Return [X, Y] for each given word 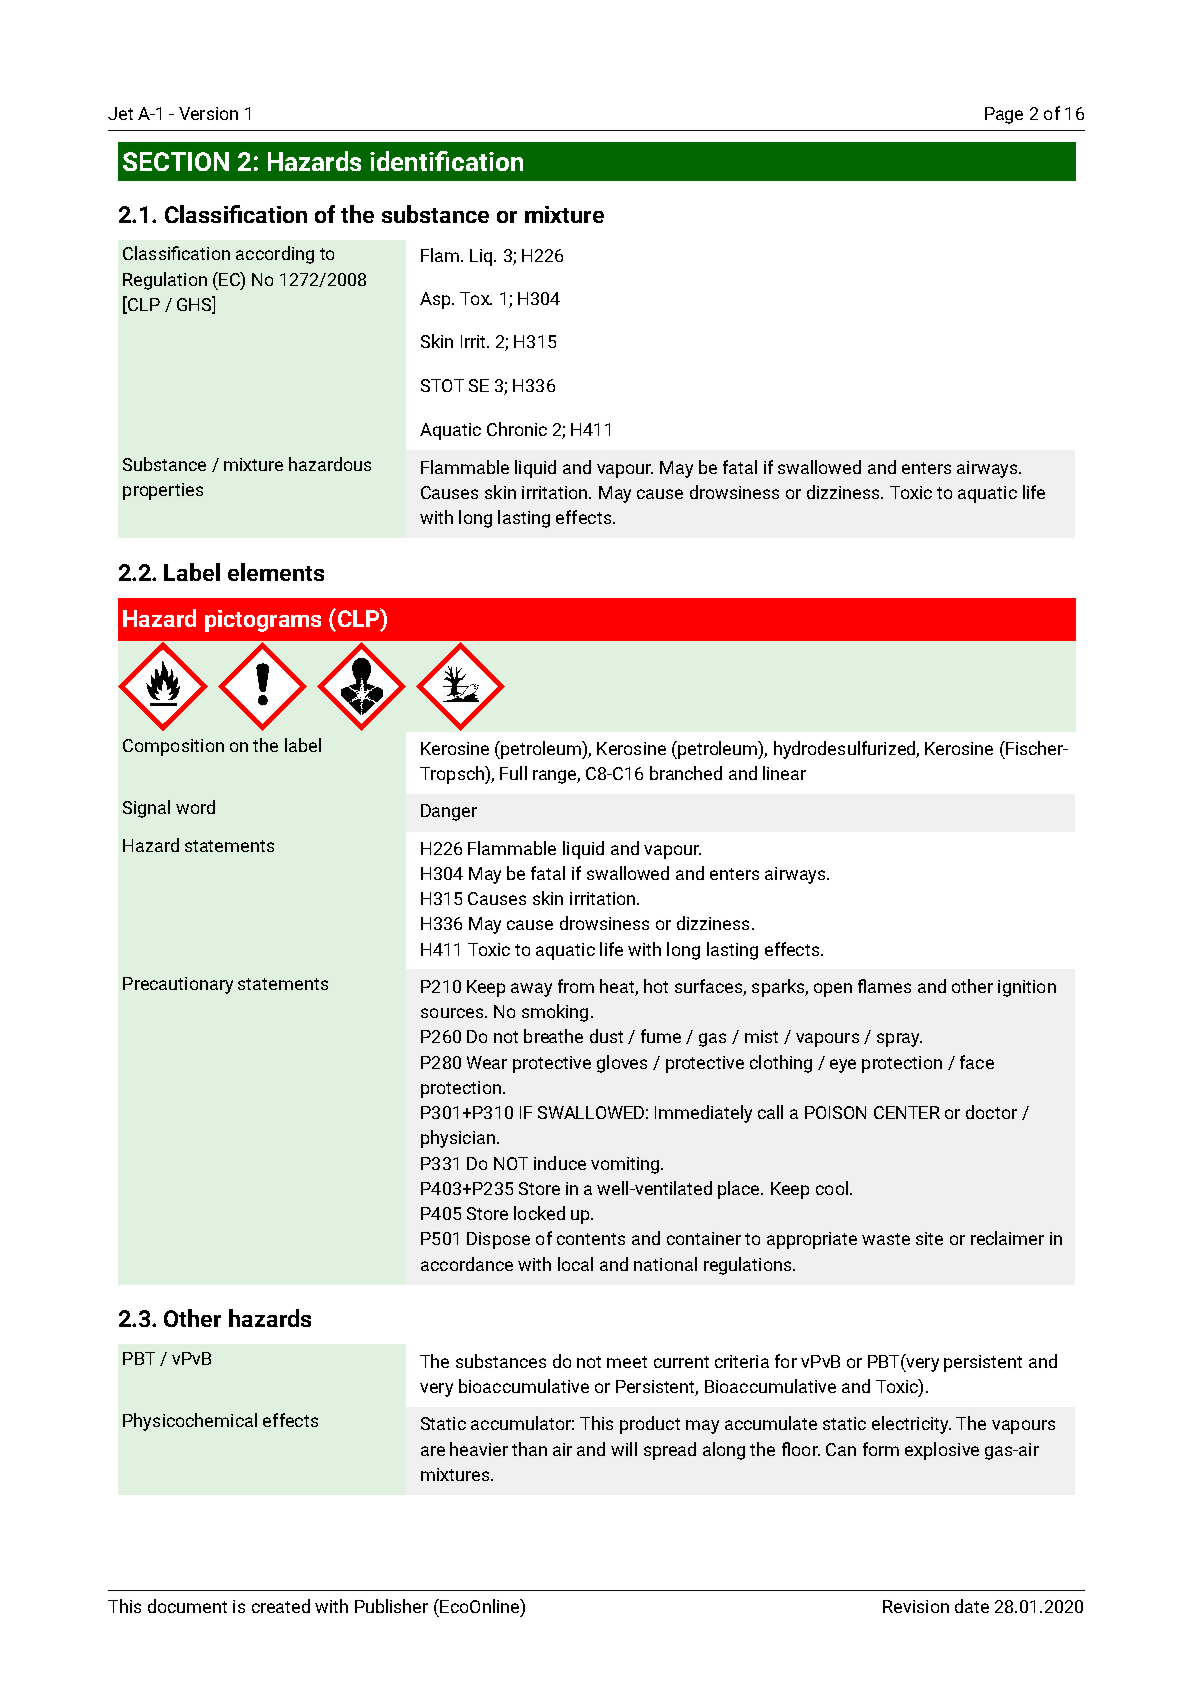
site [929, 1238]
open [833, 990]
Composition [173, 747]
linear [784, 773]
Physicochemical [190, 1422]
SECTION [176, 161]
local [575, 1264]
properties [163, 491]
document [187, 1606]
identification [446, 161]
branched [686, 773]
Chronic [517, 429]
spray [899, 1040]
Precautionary [178, 985]
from [576, 986]
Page [1004, 115]
